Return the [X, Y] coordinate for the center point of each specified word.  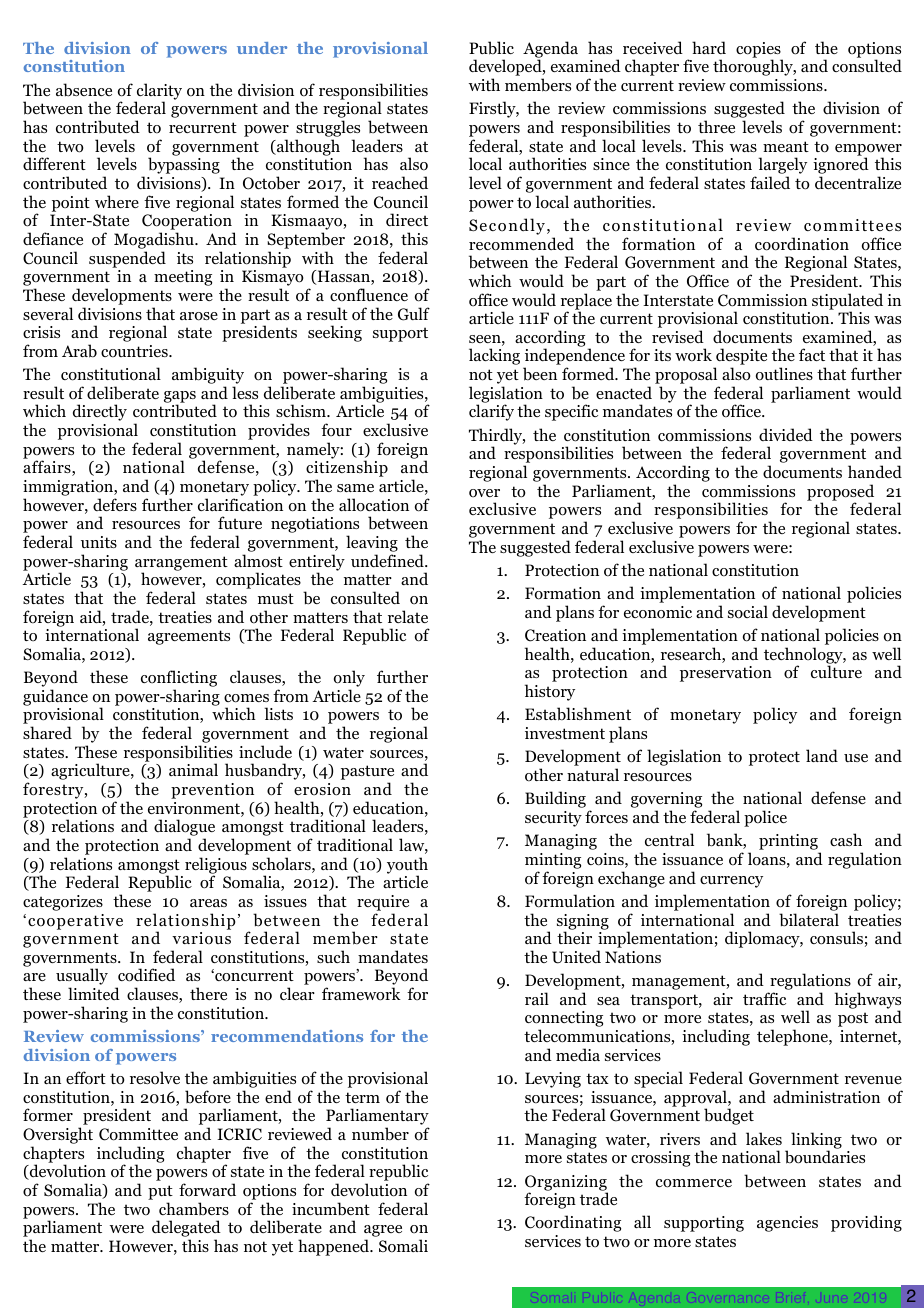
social [748, 612]
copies [759, 51]
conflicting [179, 680]
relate [408, 616]
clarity [158, 92]
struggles [327, 130]
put [160, 1192]
